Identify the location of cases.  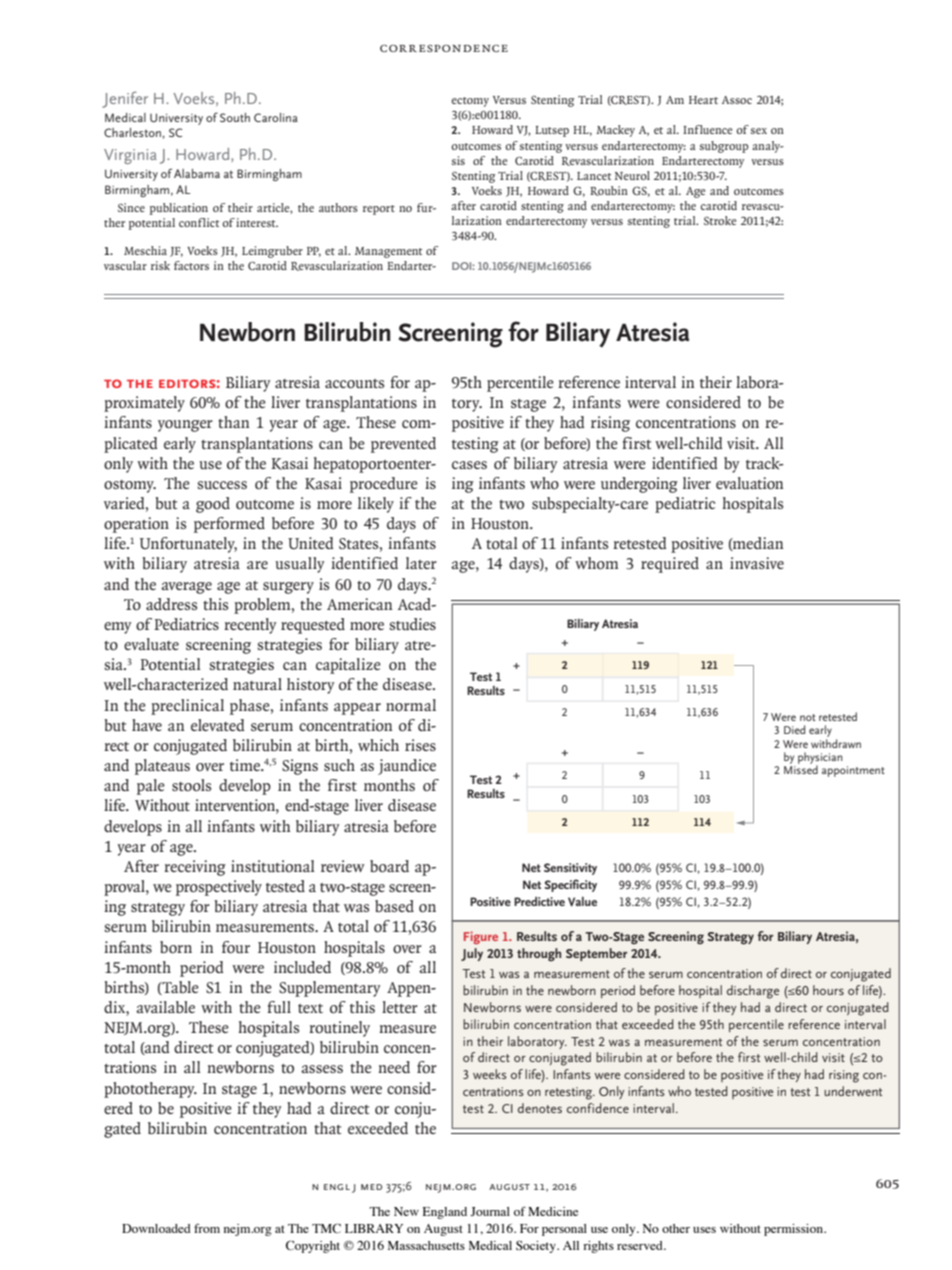
(469, 465).
